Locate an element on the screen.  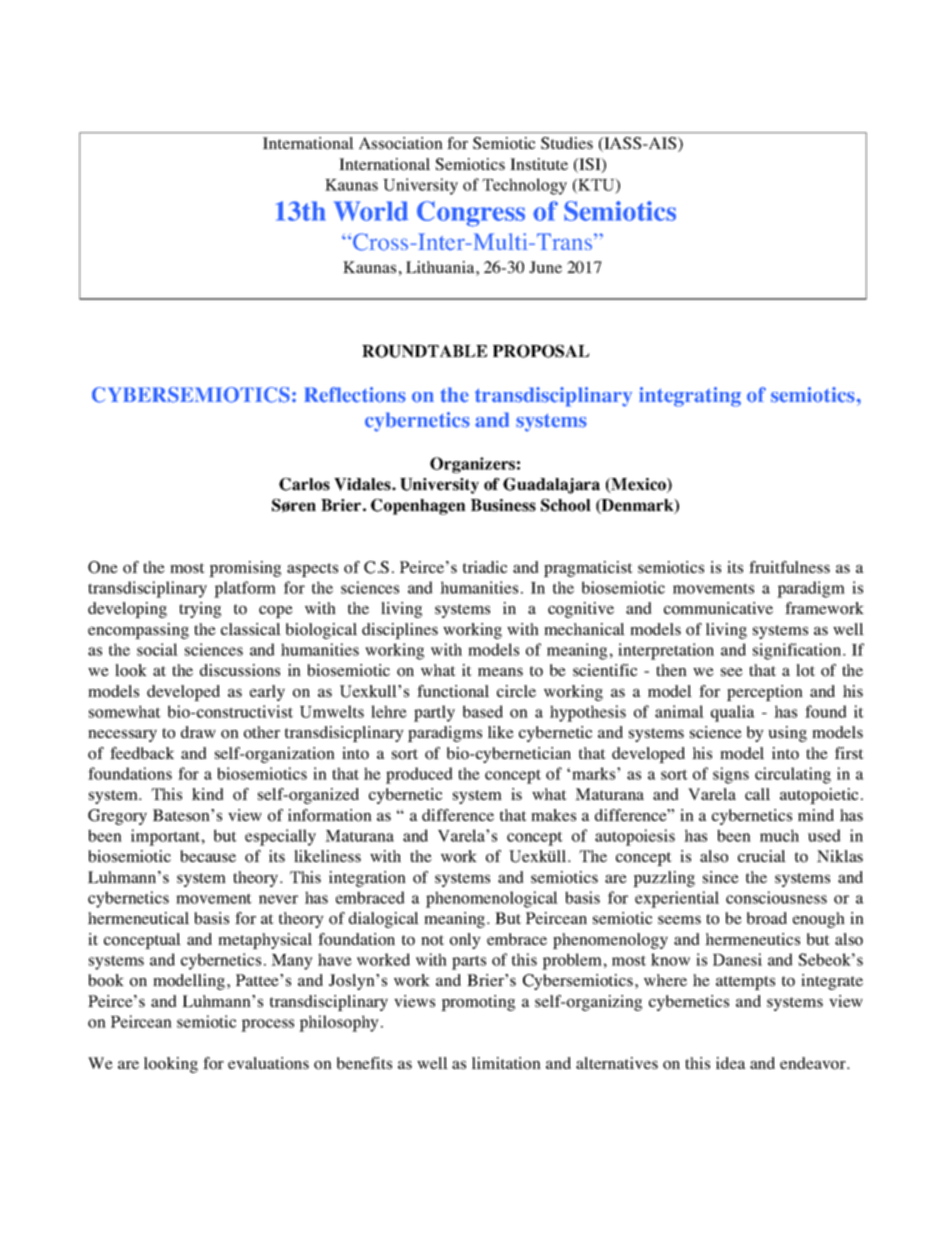
Technology is located at coordinates (524, 186).
